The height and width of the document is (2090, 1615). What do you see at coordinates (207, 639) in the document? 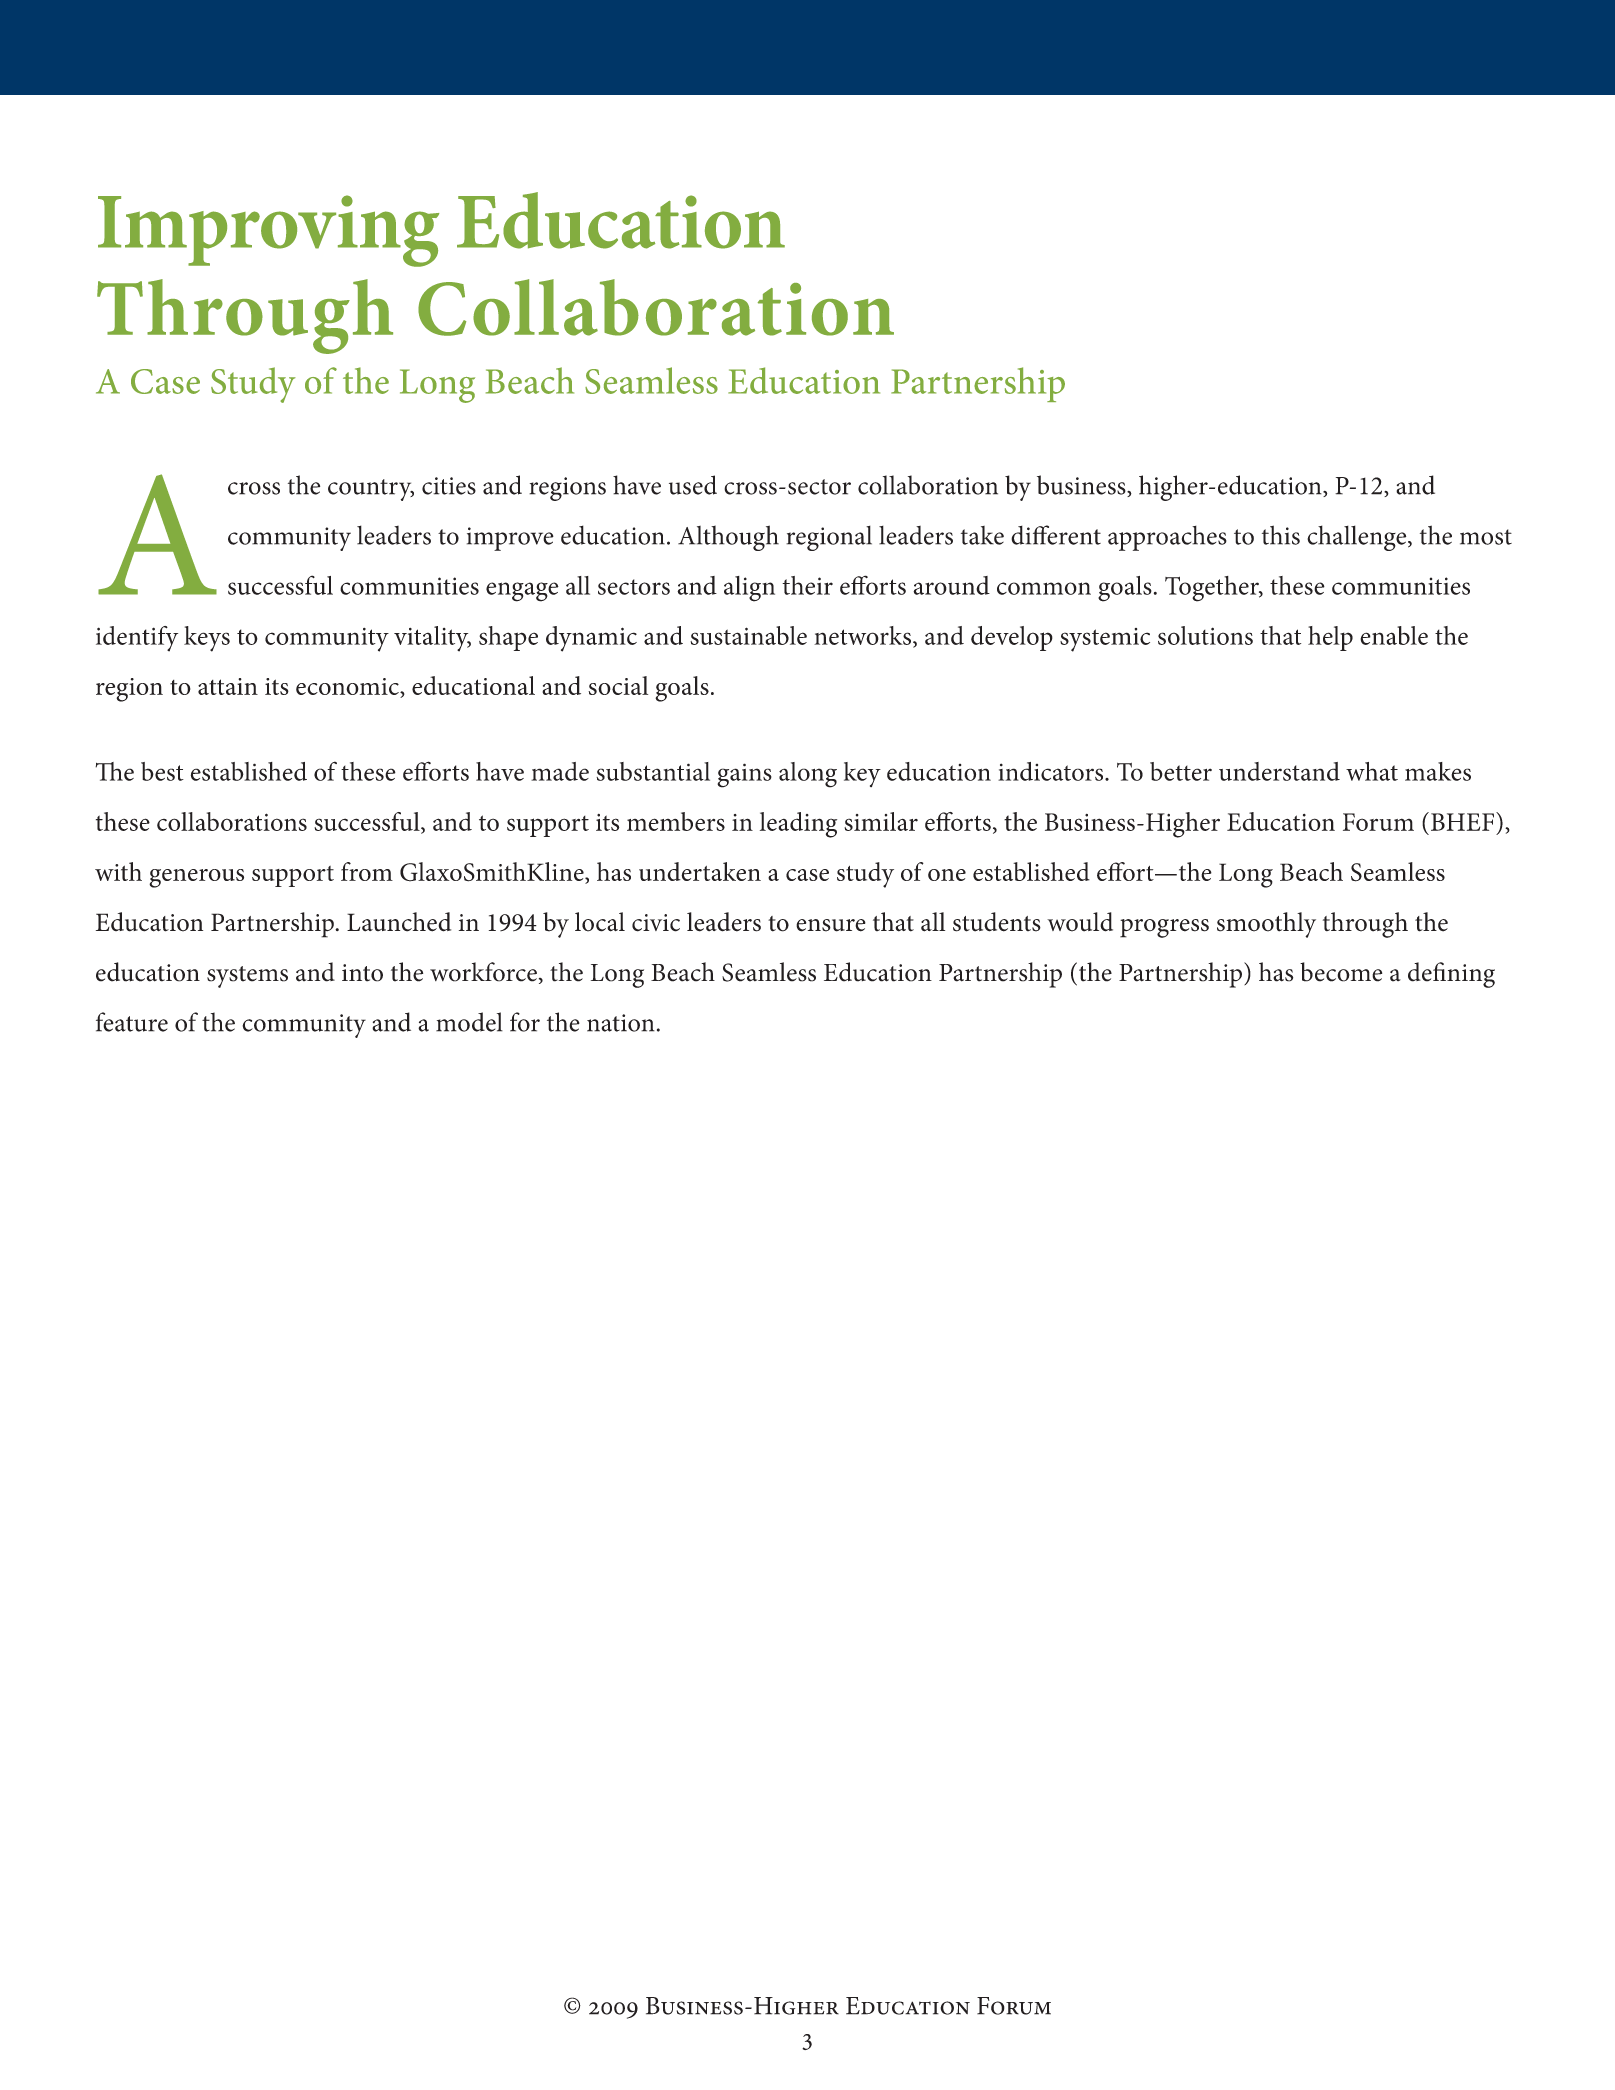
I see `keys` at bounding box center [207, 639].
